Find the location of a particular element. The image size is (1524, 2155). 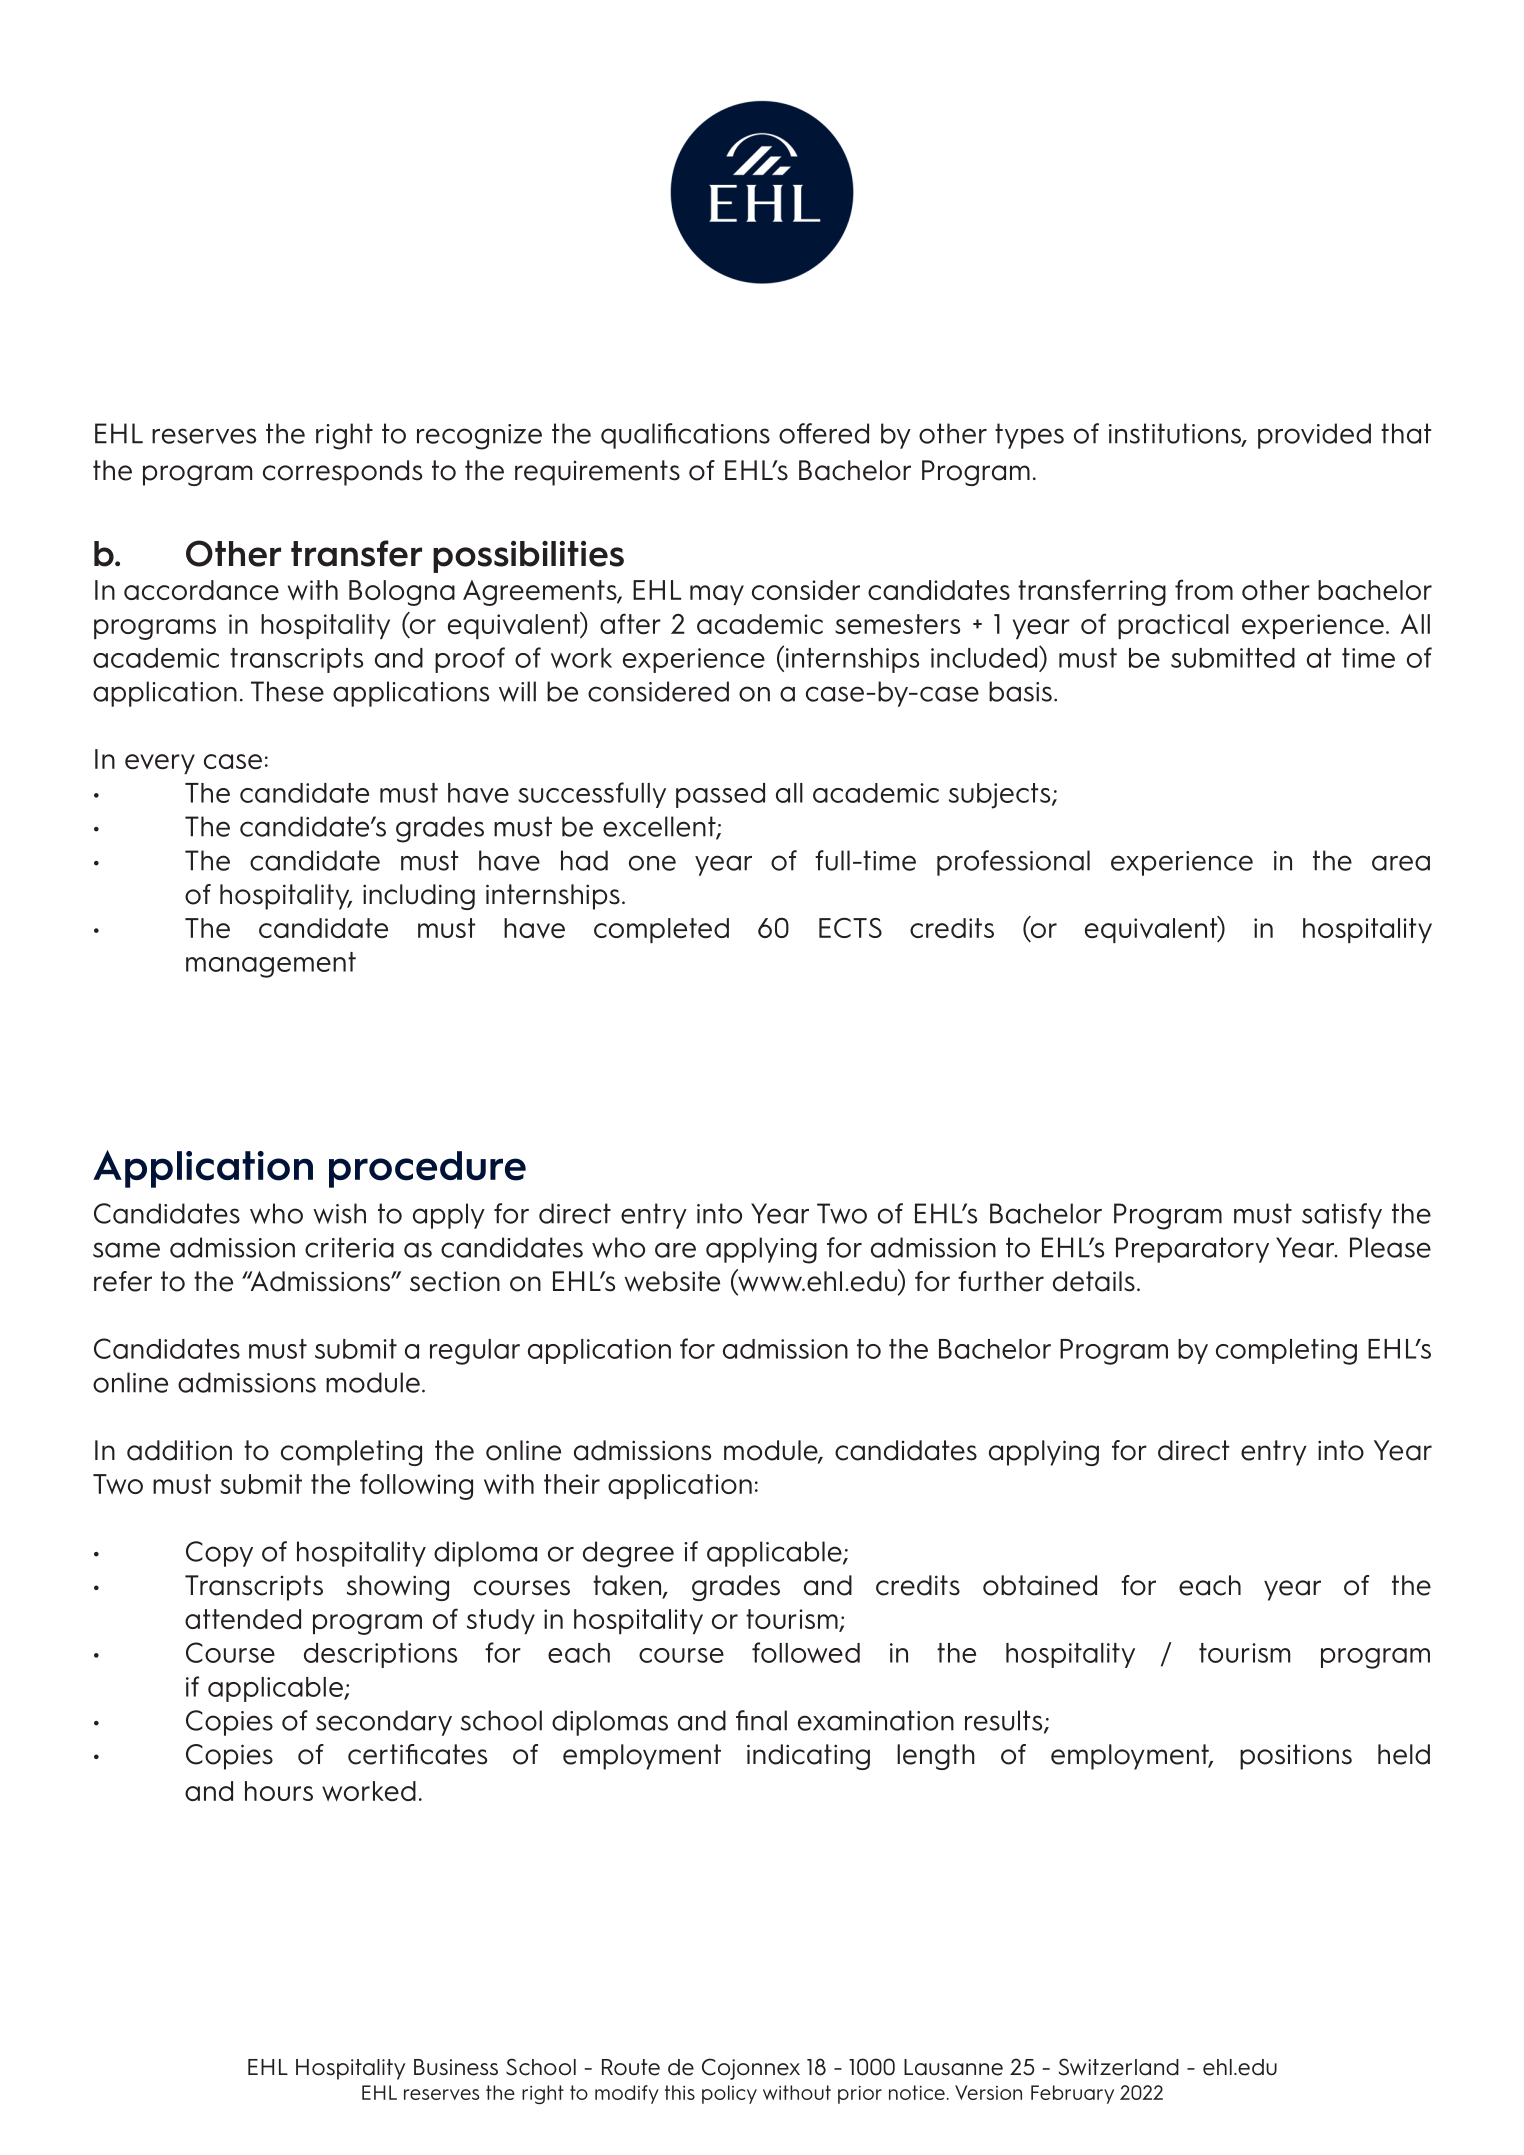

criteria is located at coordinates (349, 1247).
